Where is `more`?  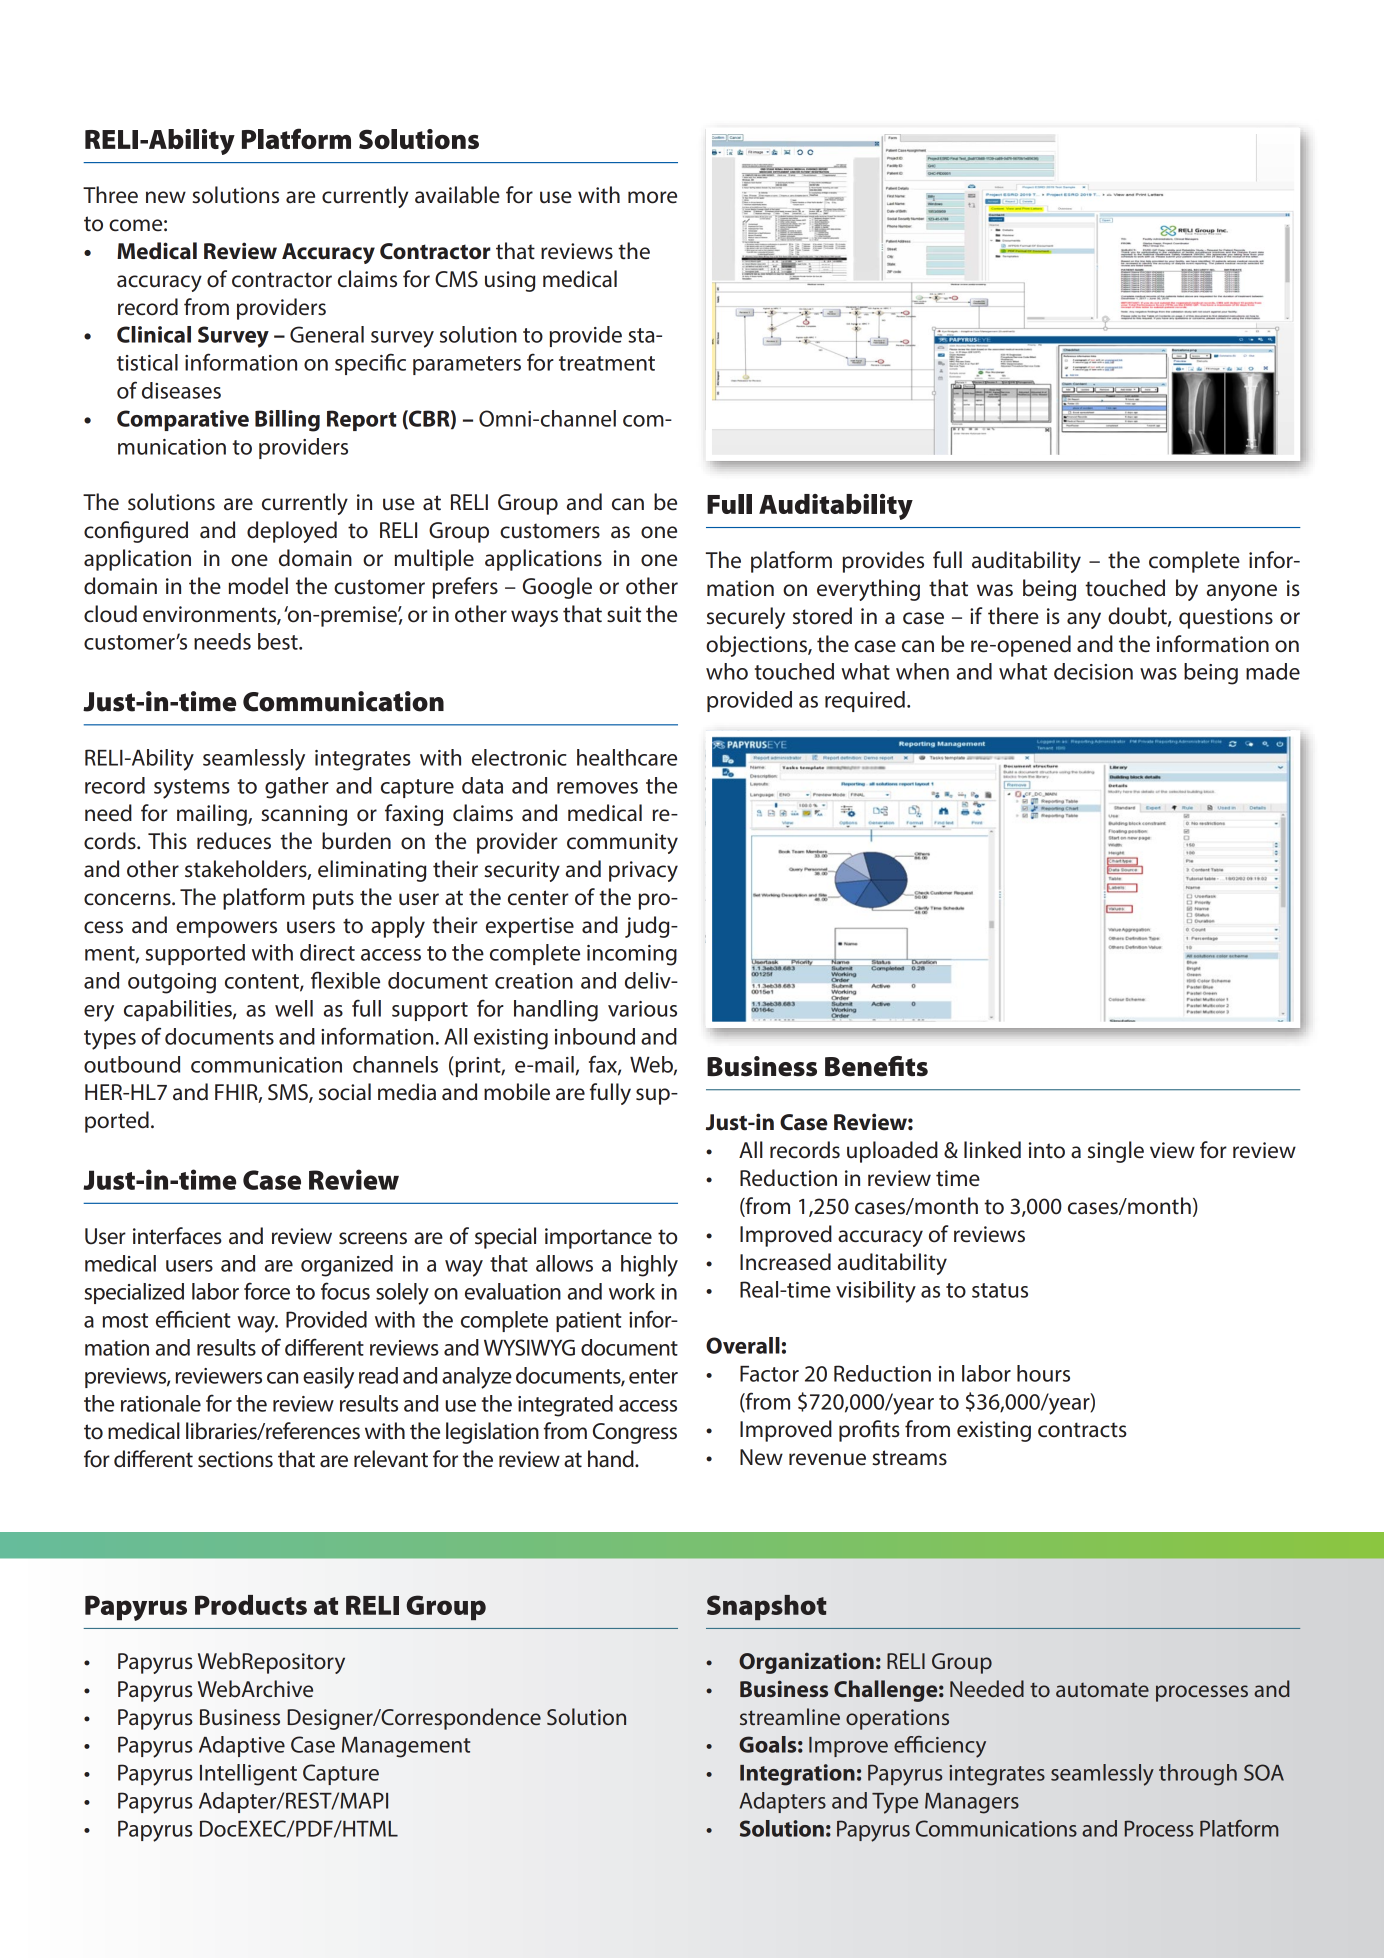
more is located at coordinates (652, 197).
